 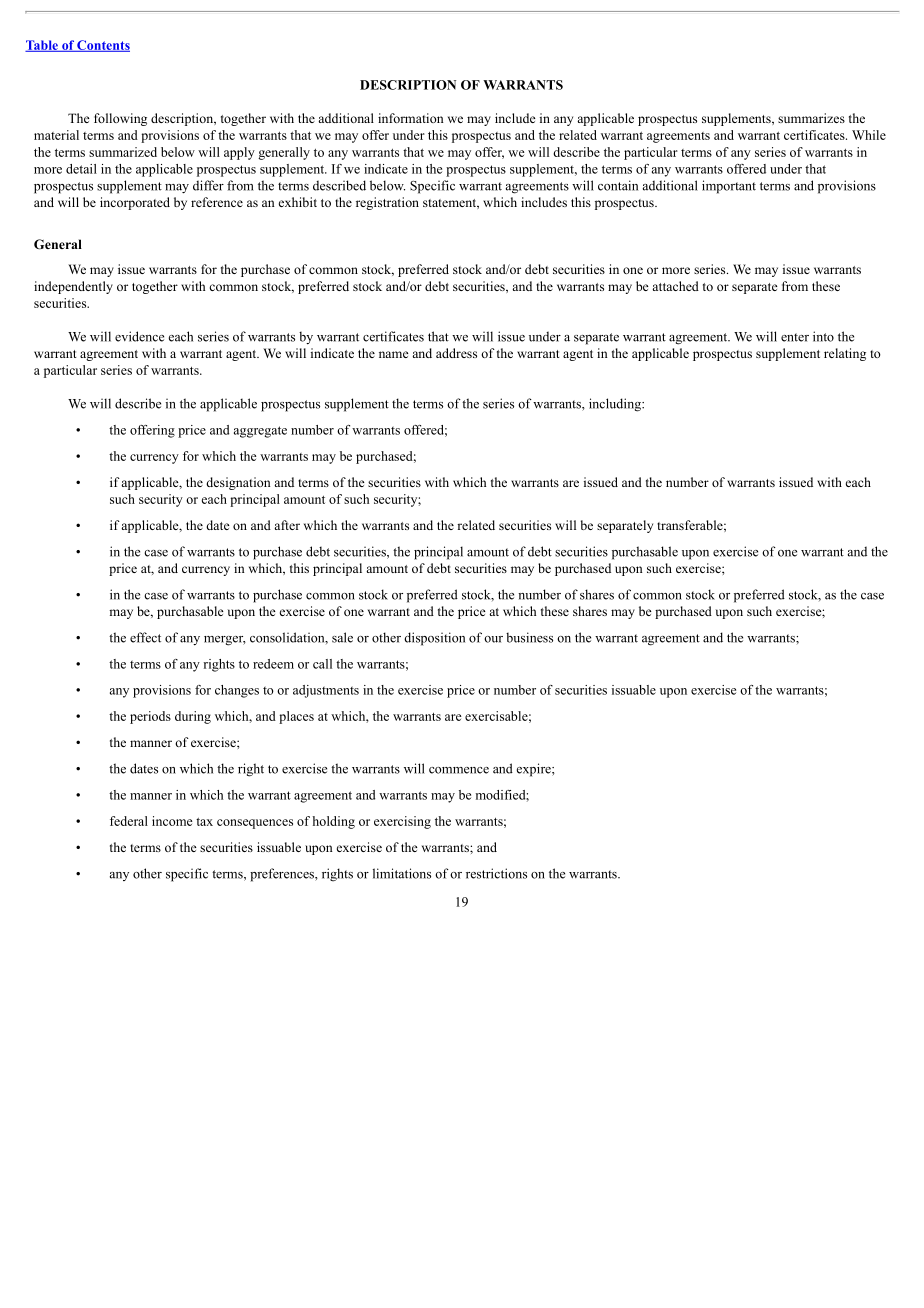 I want to click on evidence, so click(x=139, y=336).
